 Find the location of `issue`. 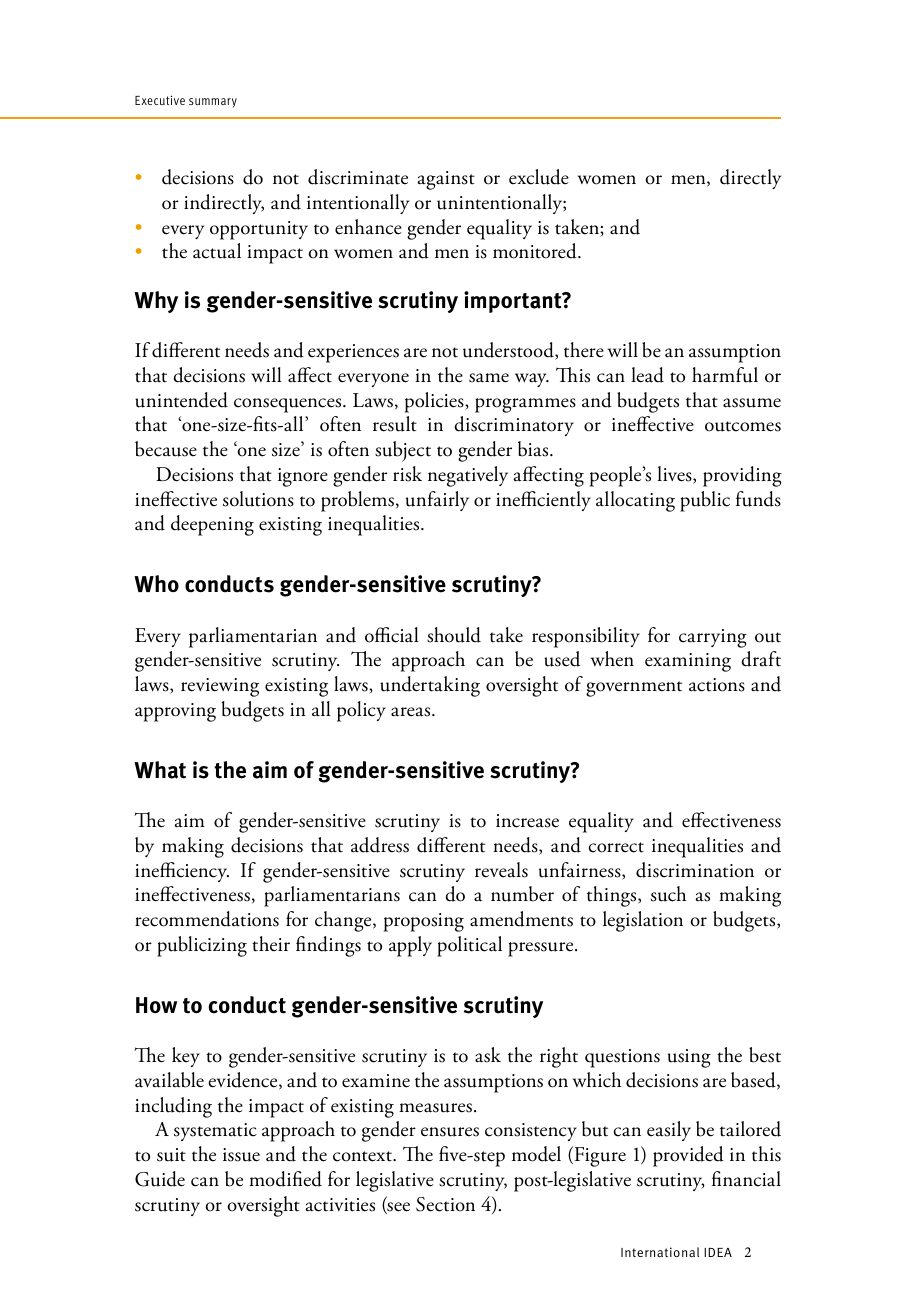

issue is located at coordinates (241, 1155).
